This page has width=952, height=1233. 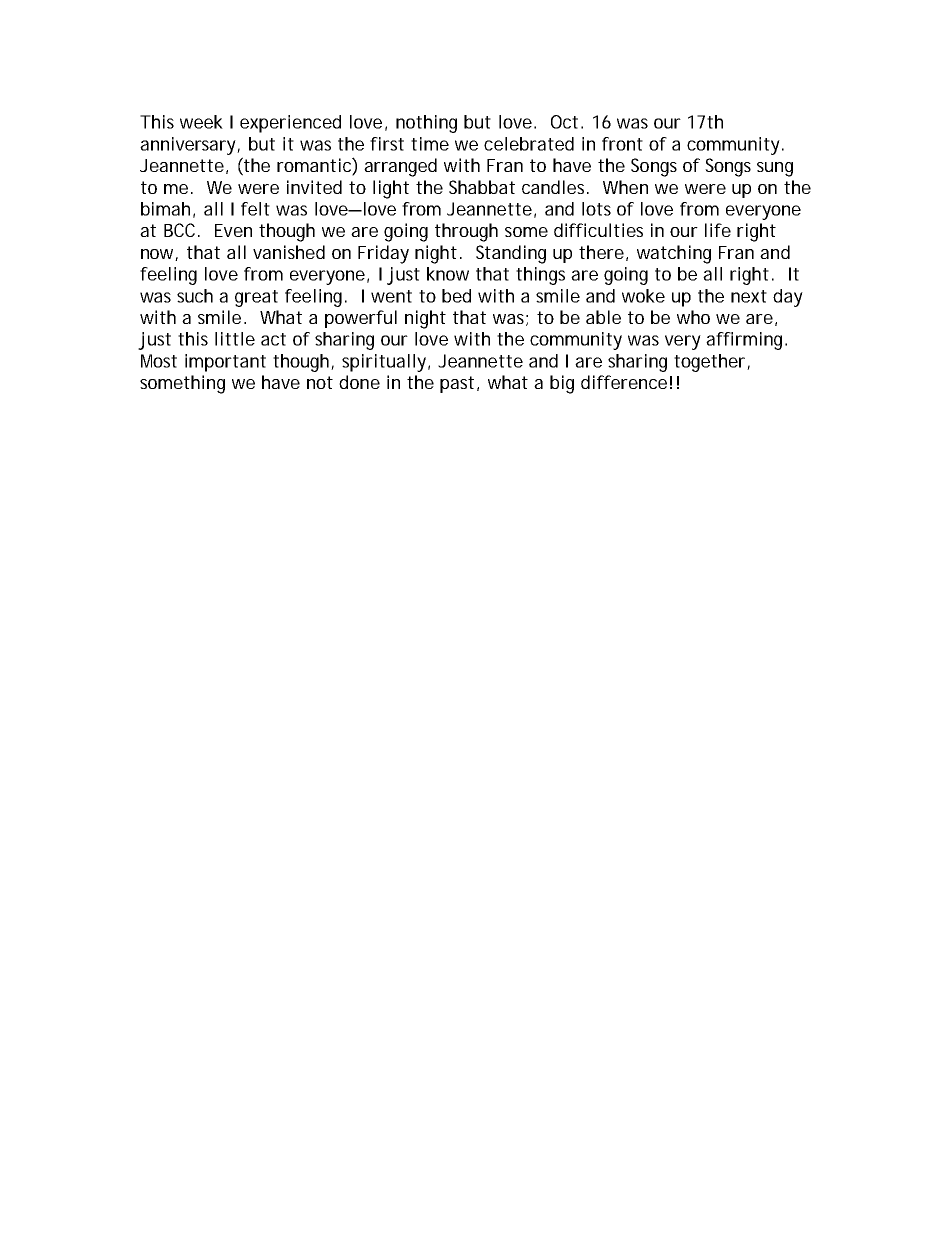 I want to click on great, so click(x=256, y=298).
